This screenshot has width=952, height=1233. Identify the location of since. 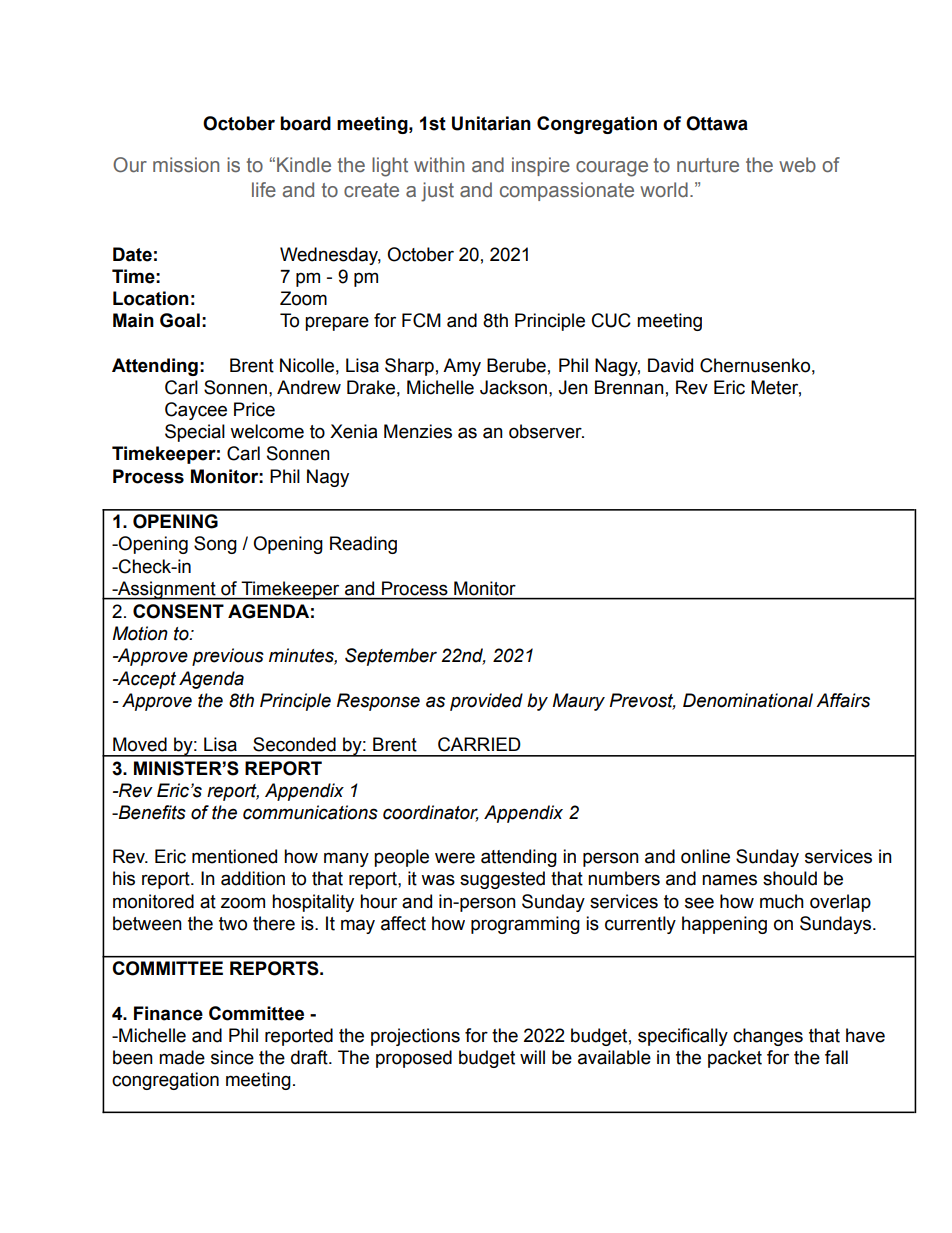
(232, 1057).
